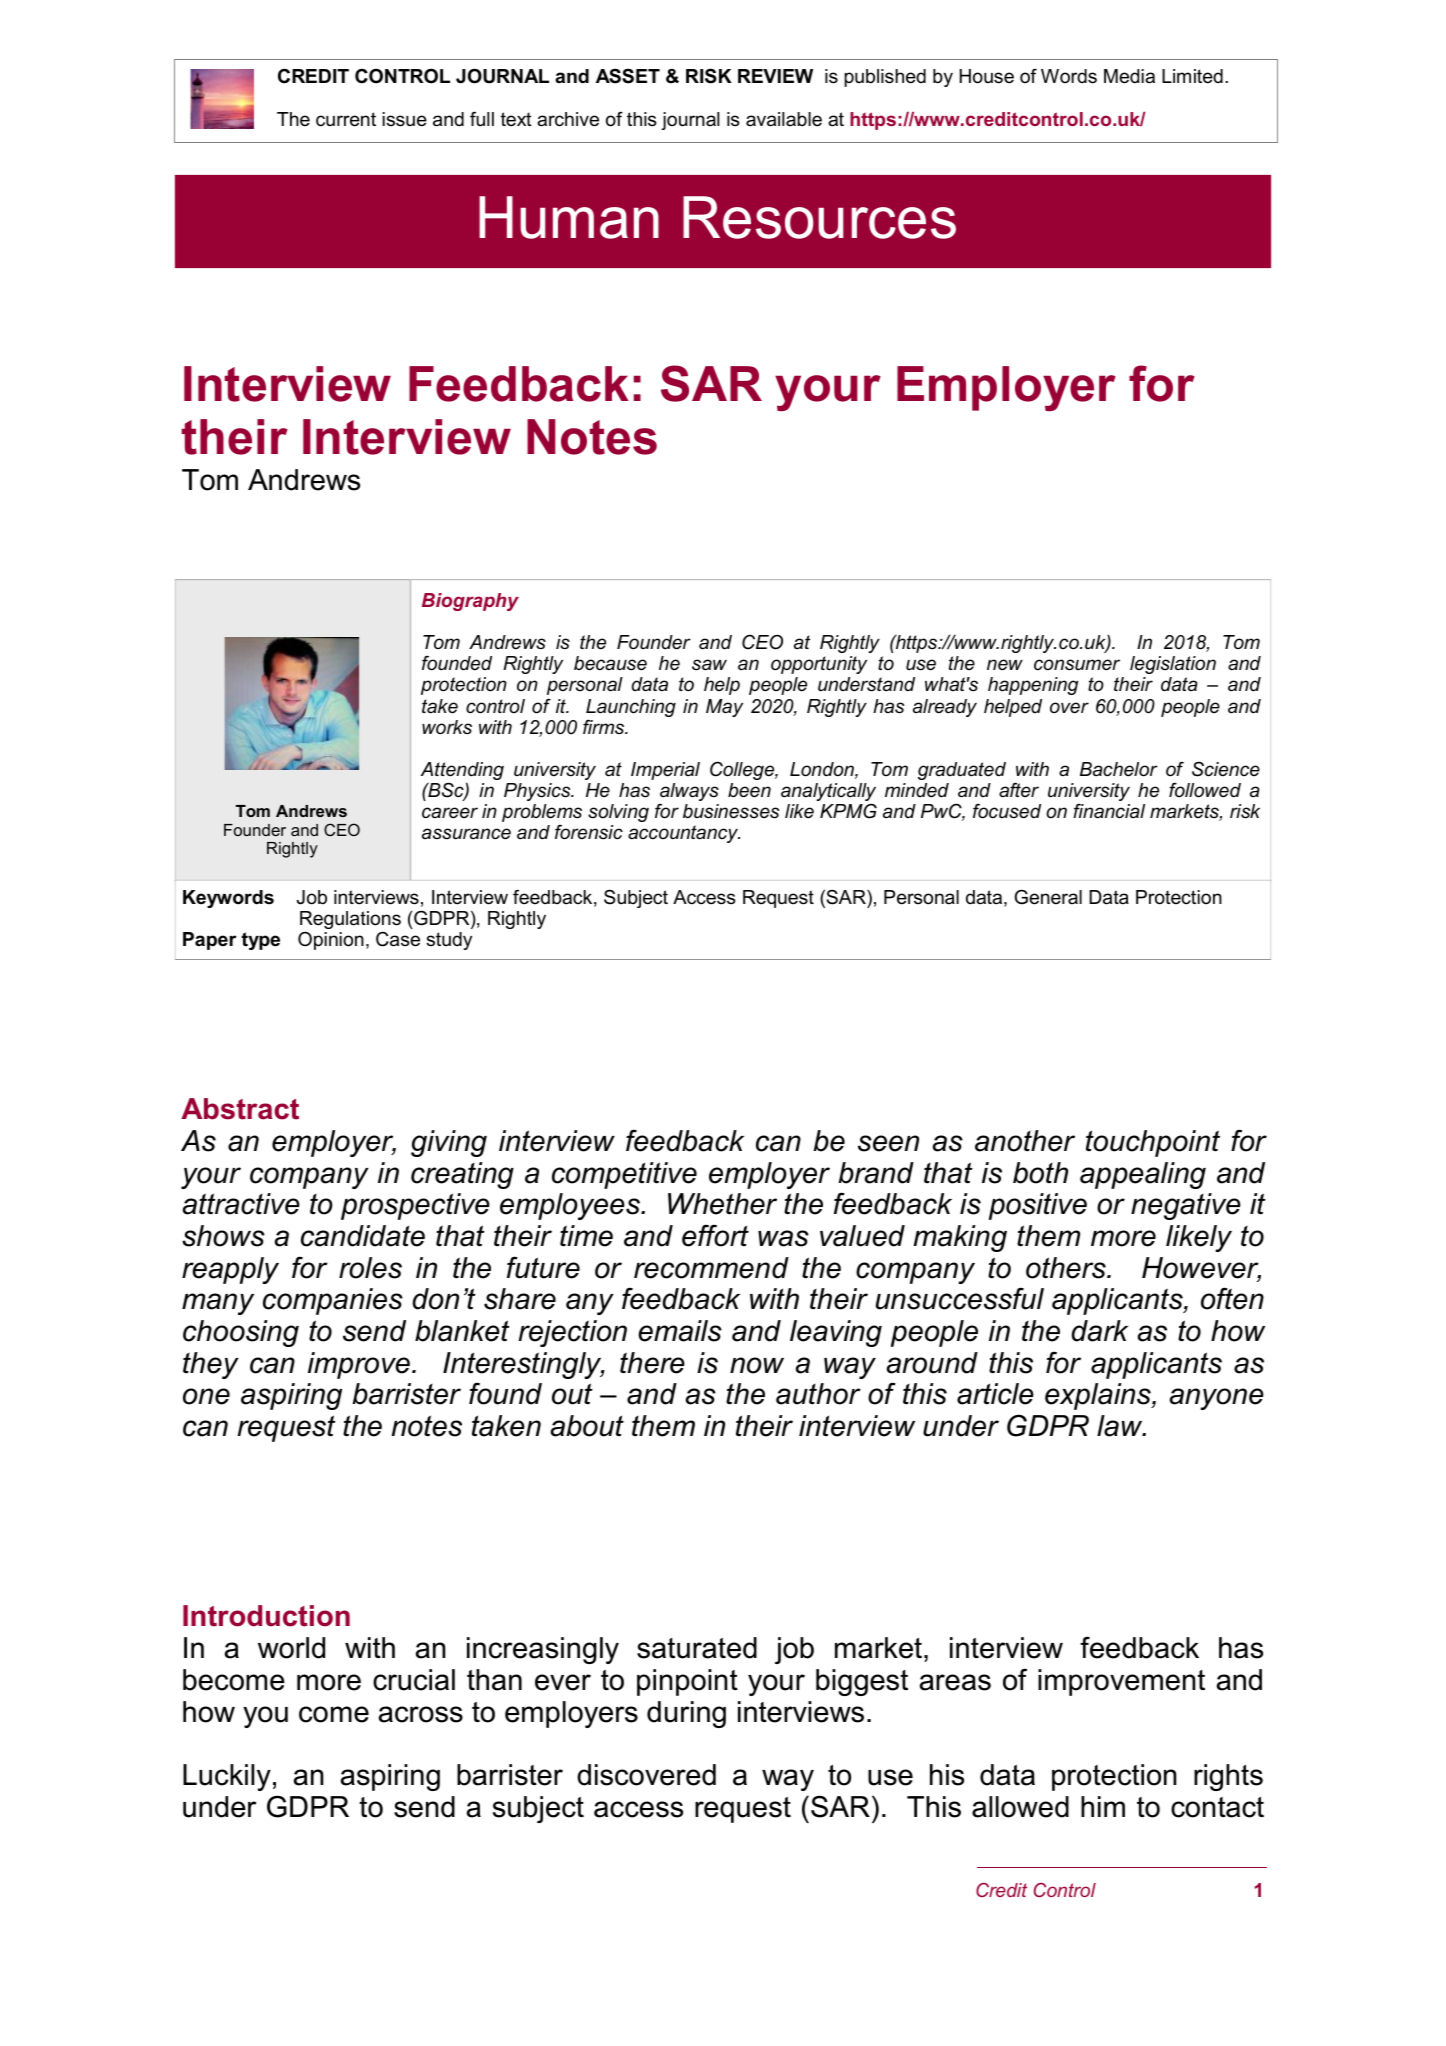 The width and height of the screenshot is (1446, 2046). Describe the element at coordinates (421, 1714) in the screenshot. I see `across` at that location.
